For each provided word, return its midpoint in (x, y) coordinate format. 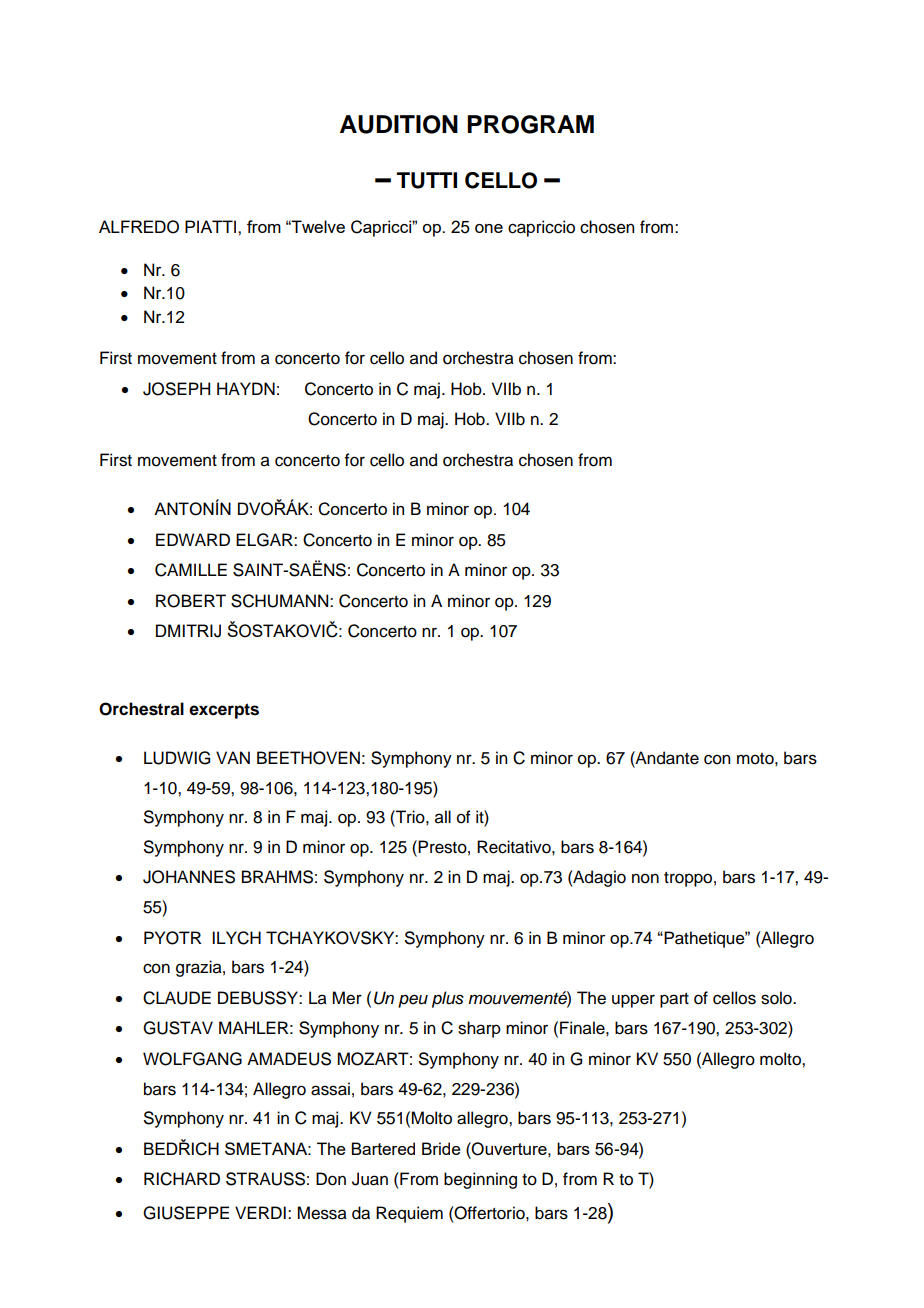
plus (448, 999)
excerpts (224, 711)
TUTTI (427, 180)
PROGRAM (530, 124)
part (674, 1000)
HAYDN (246, 388)
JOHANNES (189, 877)
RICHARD (182, 1179)
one (489, 228)
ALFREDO (139, 227)
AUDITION (399, 124)
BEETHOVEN (308, 758)
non (645, 878)
